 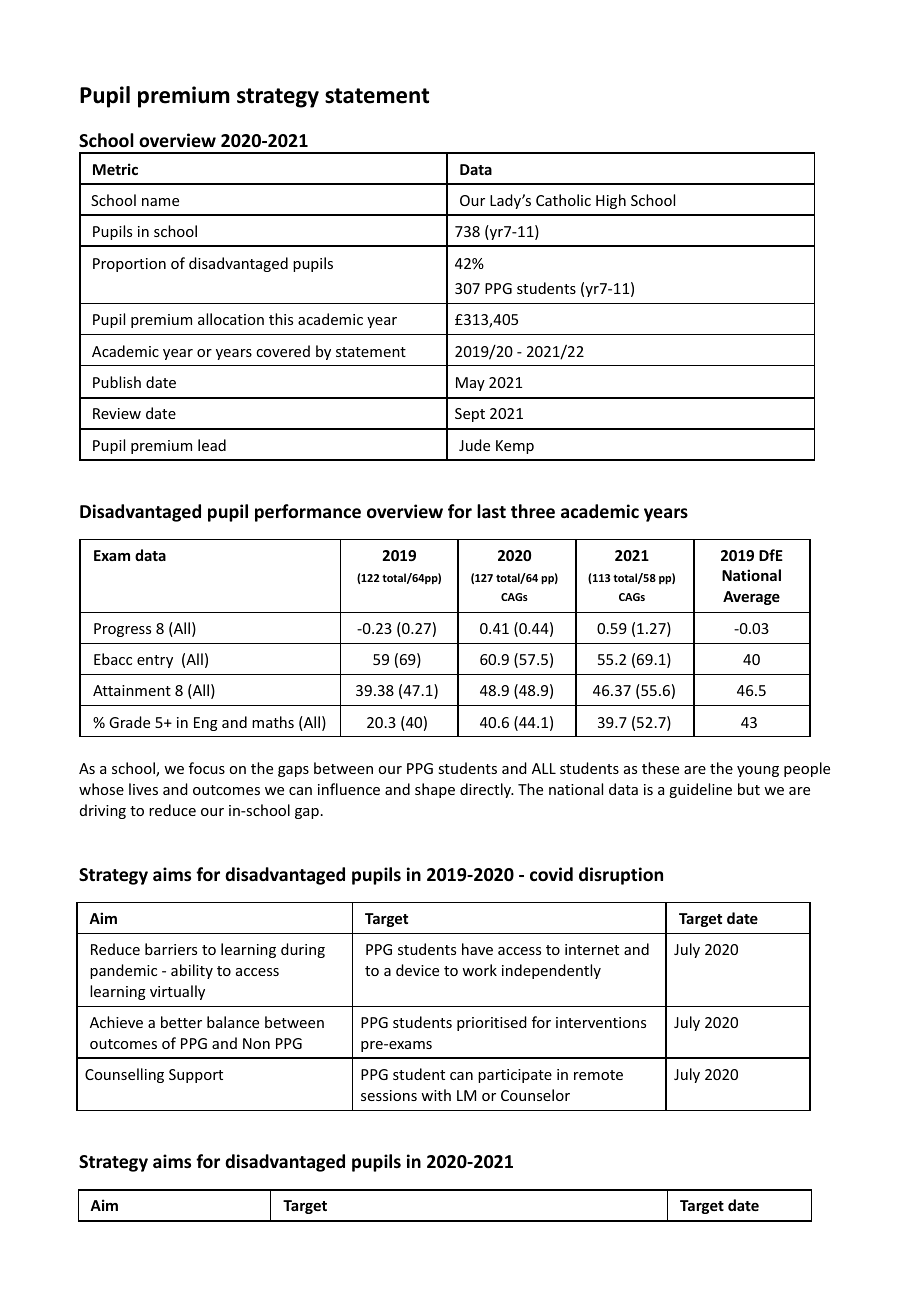 I want to click on Support, so click(x=196, y=1076).
